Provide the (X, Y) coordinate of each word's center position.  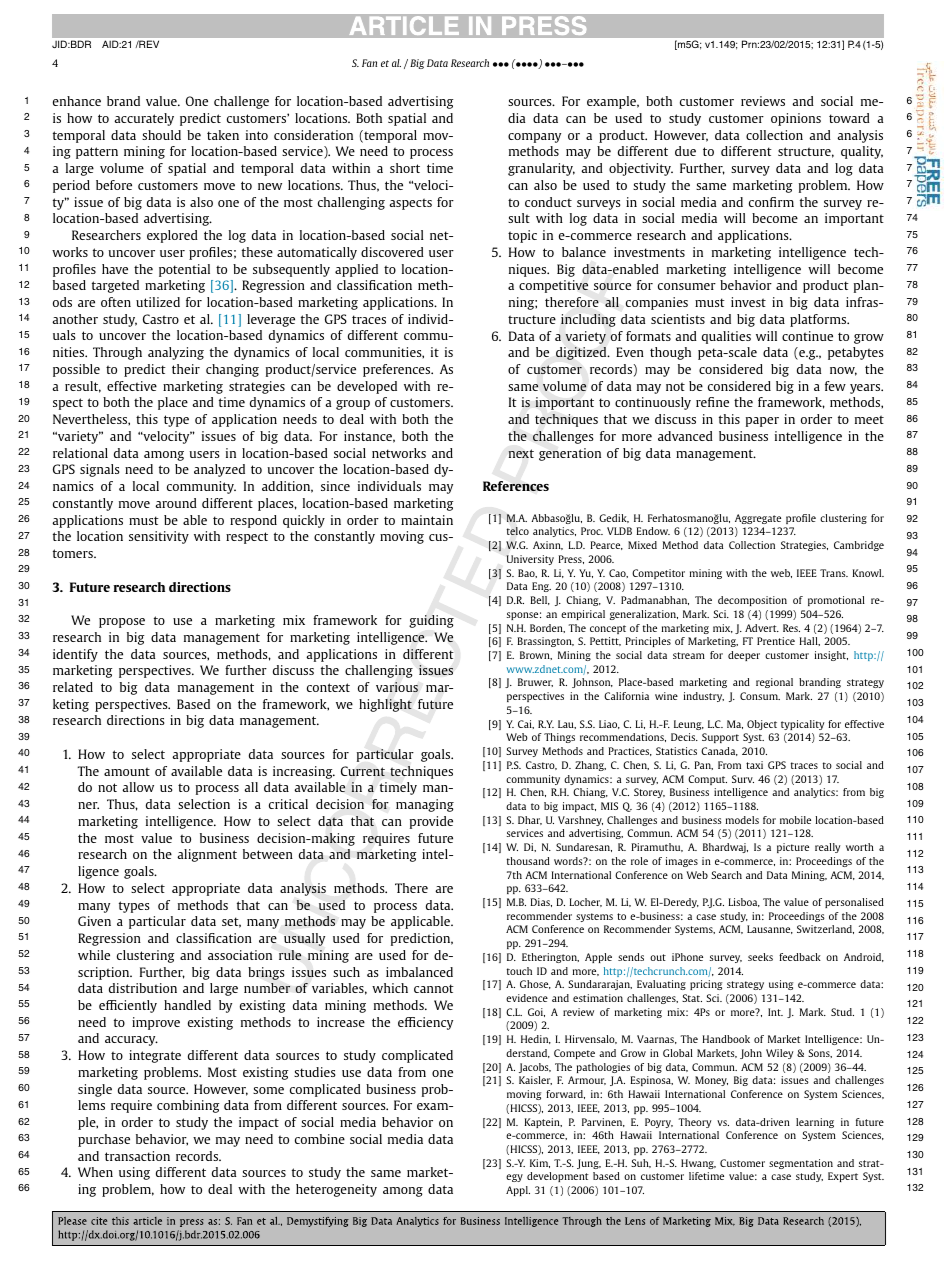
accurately (144, 119)
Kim (540, 1163)
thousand (528, 861)
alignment (207, 855)
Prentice (776, 641)
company (534, 138)
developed (367, 387)
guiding (431, 621)
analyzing (176, 353)
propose (122, 623)
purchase (104, 1140)
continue (807, 336)
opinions (796, 119)
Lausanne (770, 929)
